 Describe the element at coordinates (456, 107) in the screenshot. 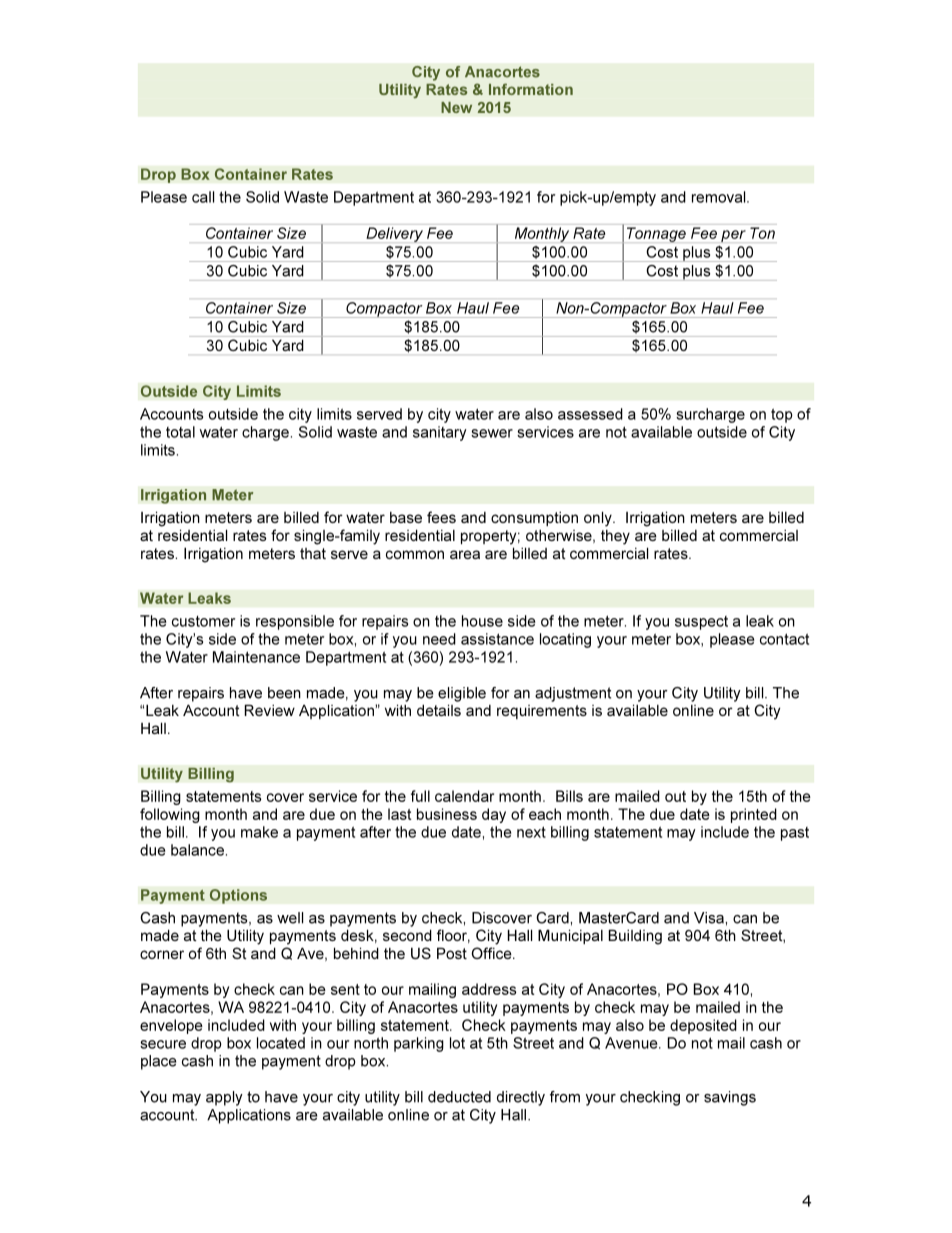

I see `New` at that location.
